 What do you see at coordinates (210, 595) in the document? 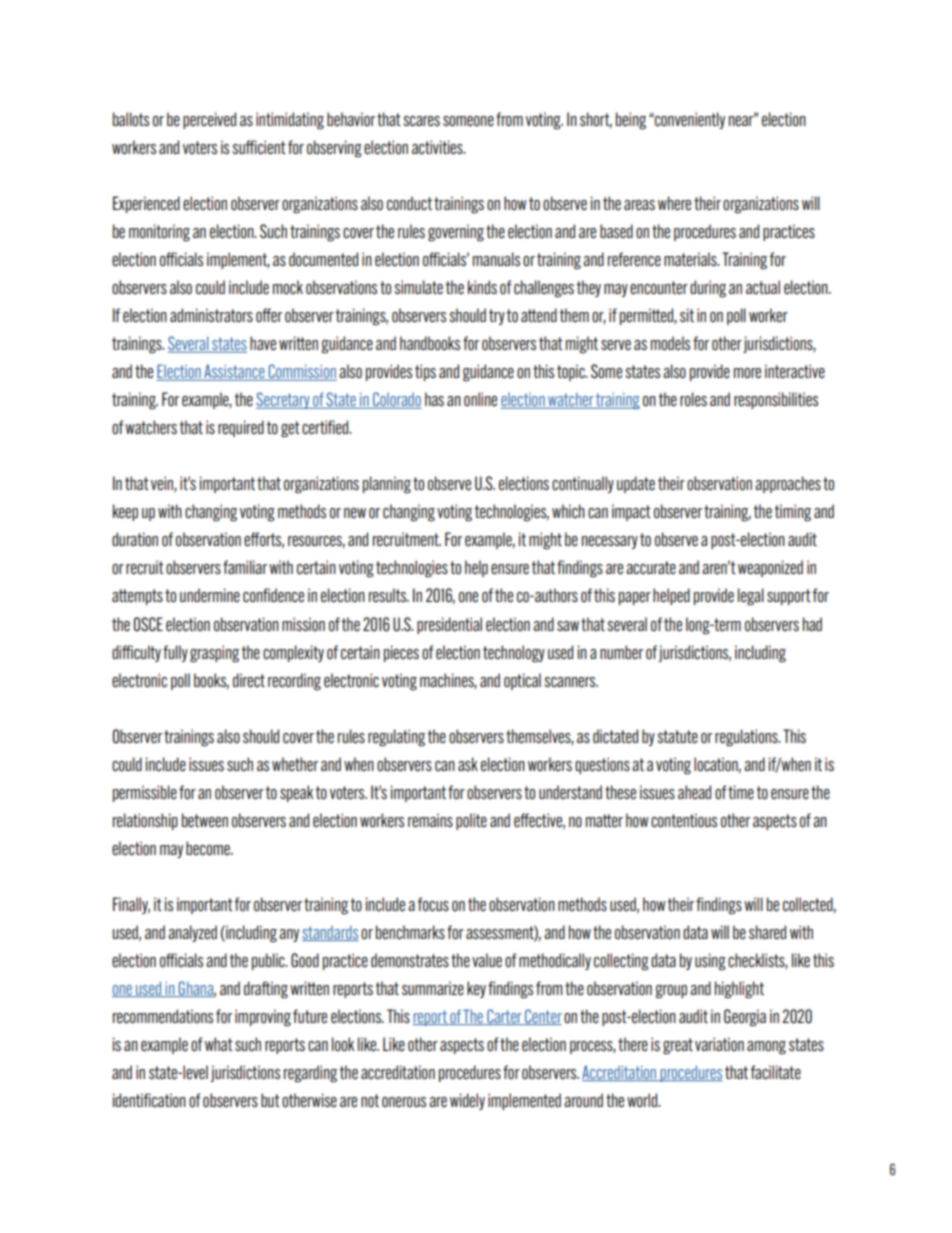
I see `undermine` at bounding box center [210, 595].
